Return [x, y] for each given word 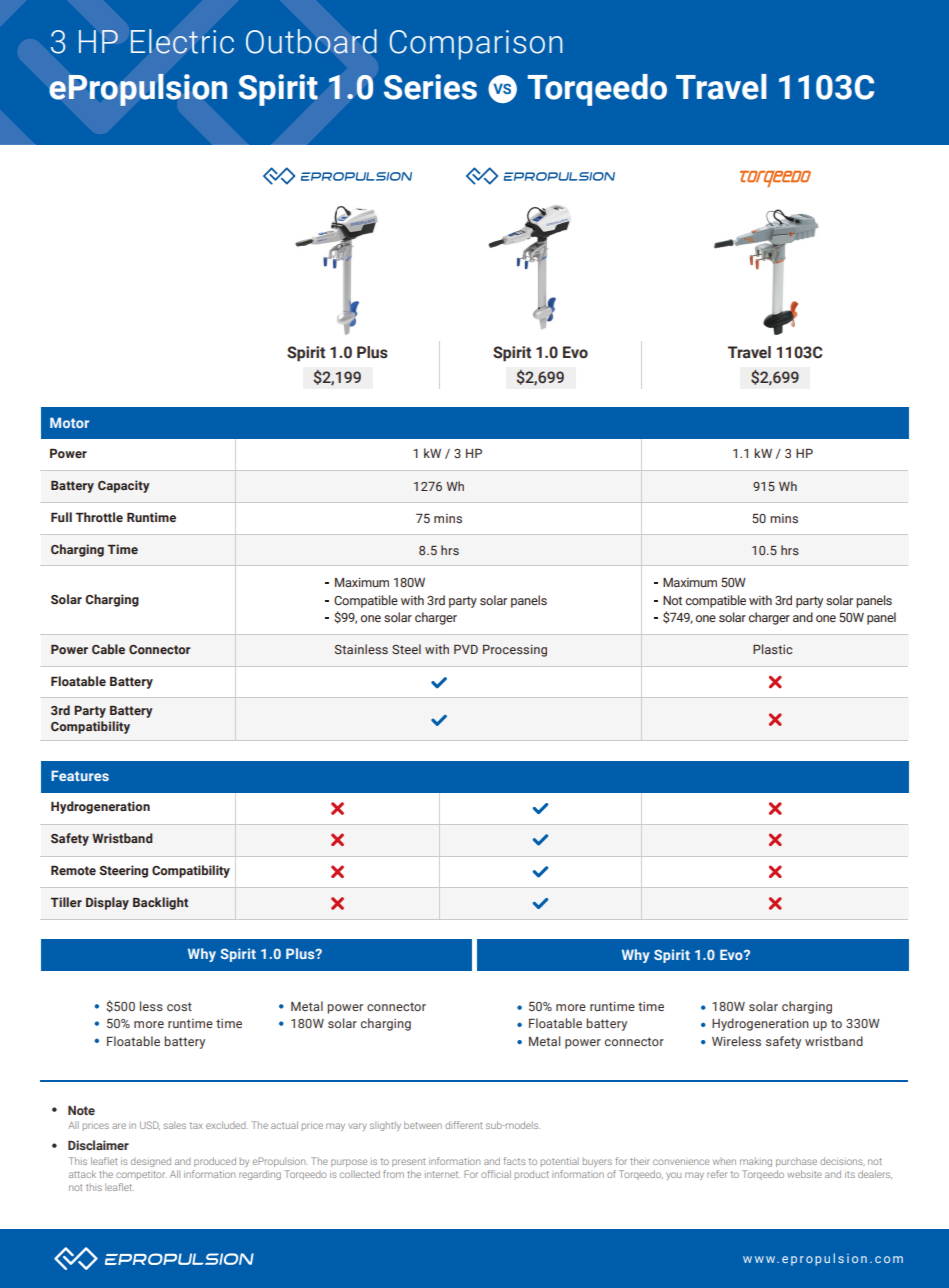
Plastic [772, 649]
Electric [182, 41]
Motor [69, 422]
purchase [796, 1162]
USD [150, 1125]
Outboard [311, 41]
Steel [406, 649]
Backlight [160, 903]
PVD [466, 649]
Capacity [124, 486]
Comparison [476, 45]
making [756, 1162]
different [463, 1125]
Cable [108, 649]
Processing [515, 651]
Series [430, 87]
